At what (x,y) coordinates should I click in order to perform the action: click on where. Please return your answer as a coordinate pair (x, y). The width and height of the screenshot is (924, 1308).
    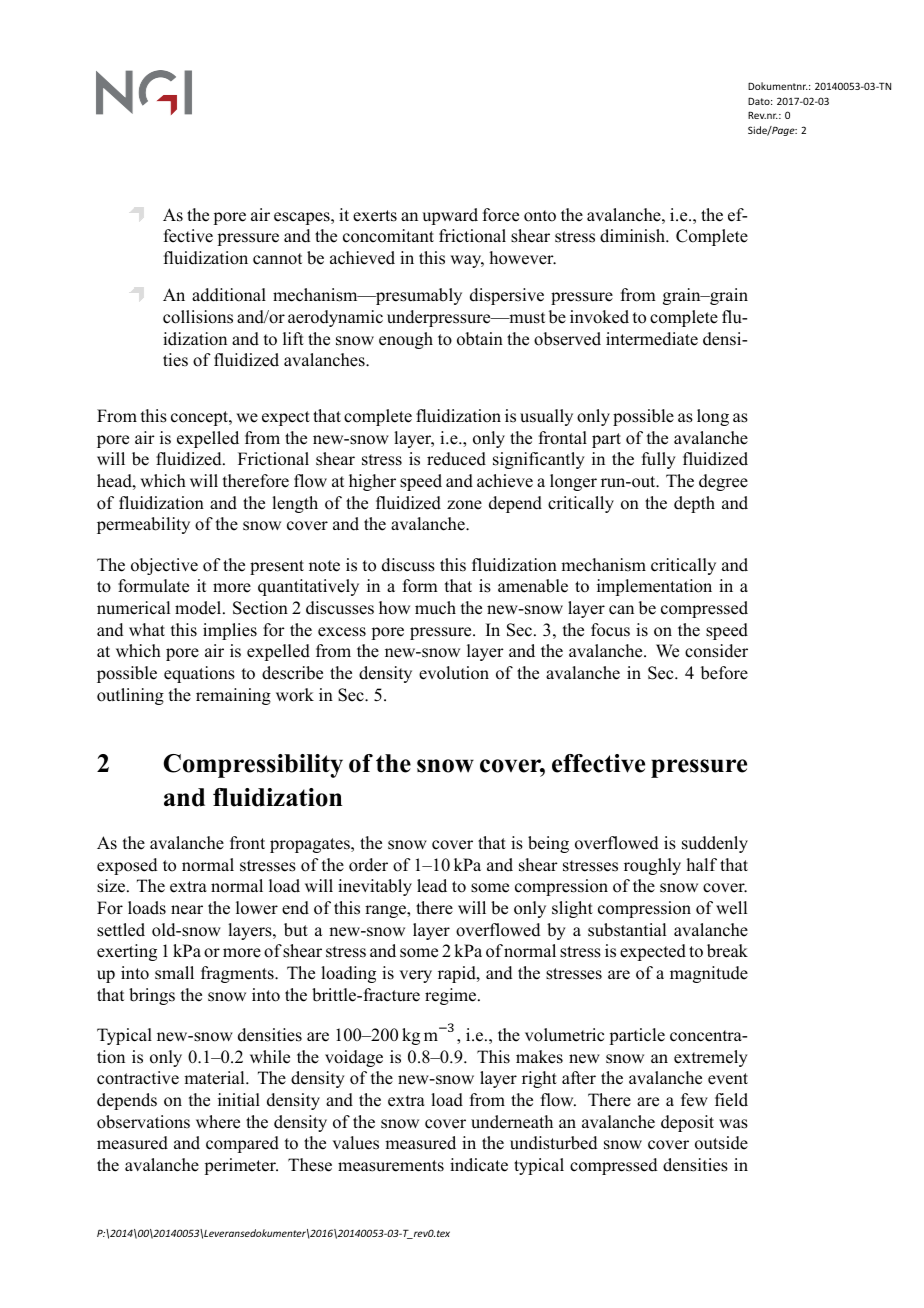
    Looking at the image, I should click on (218, 1122).
